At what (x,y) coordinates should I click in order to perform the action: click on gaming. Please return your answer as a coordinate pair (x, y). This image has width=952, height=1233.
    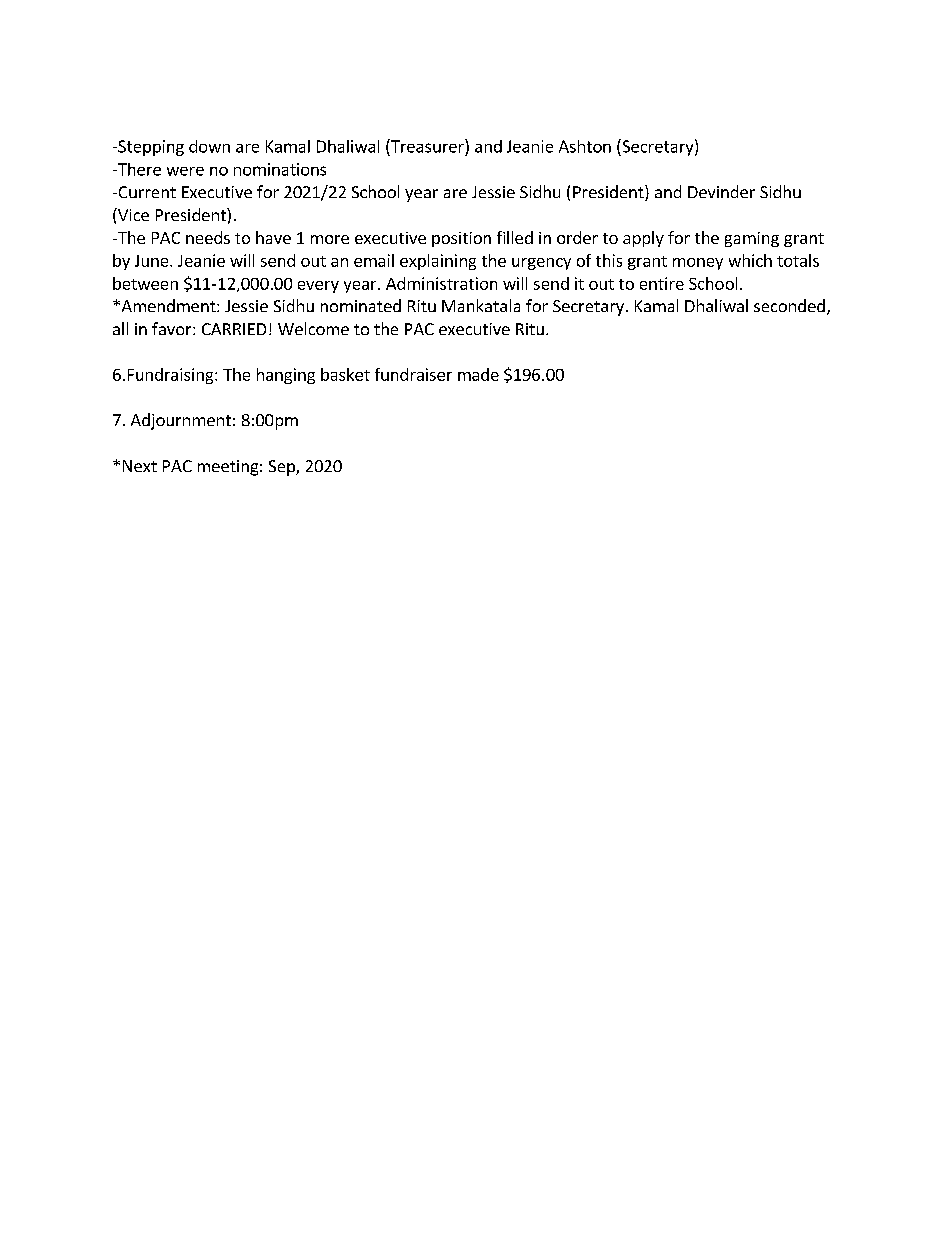
    Looking at the image, I should click on (752, 239).
